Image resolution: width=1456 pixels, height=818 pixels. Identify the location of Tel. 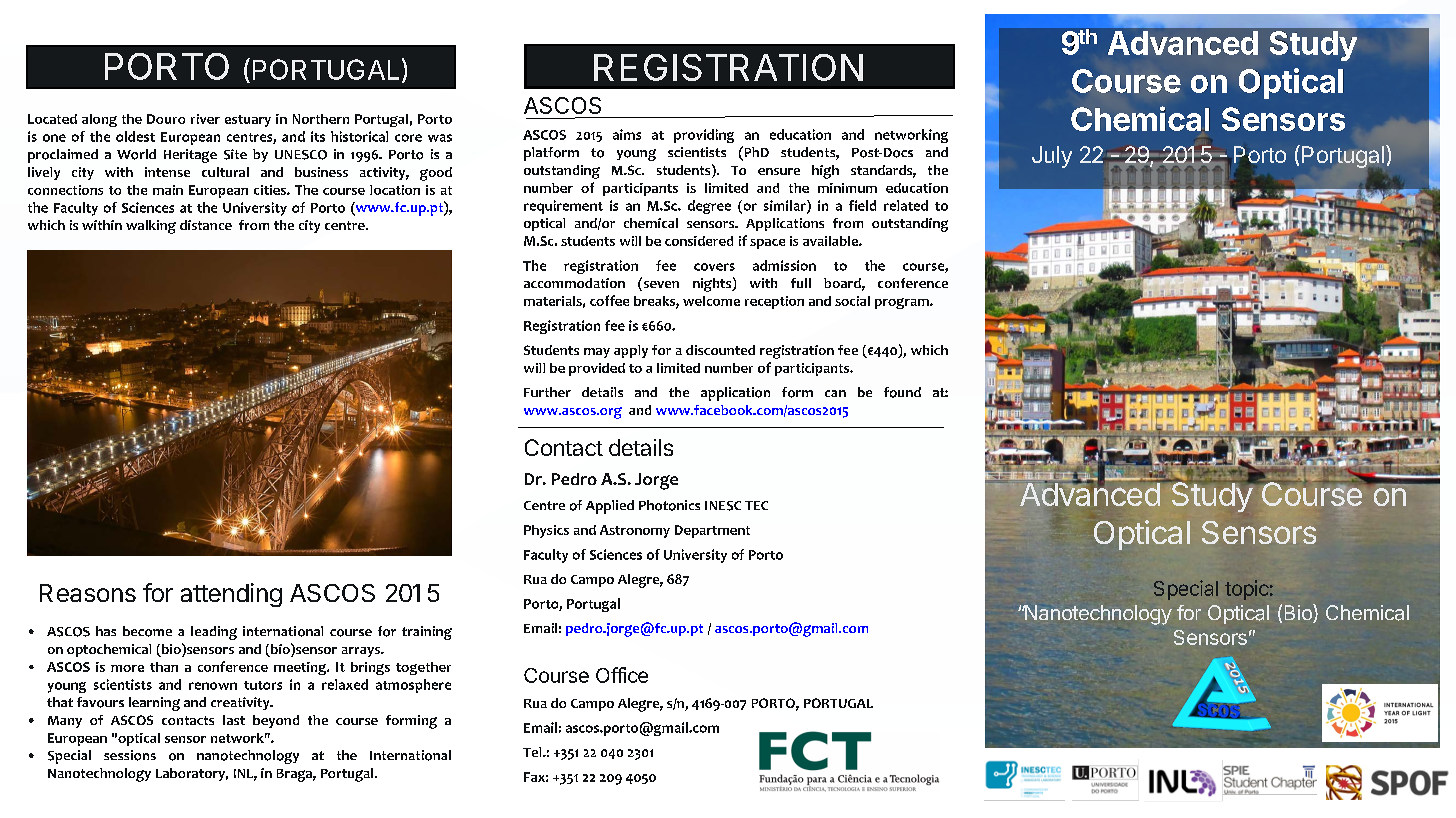
(533, 752).
